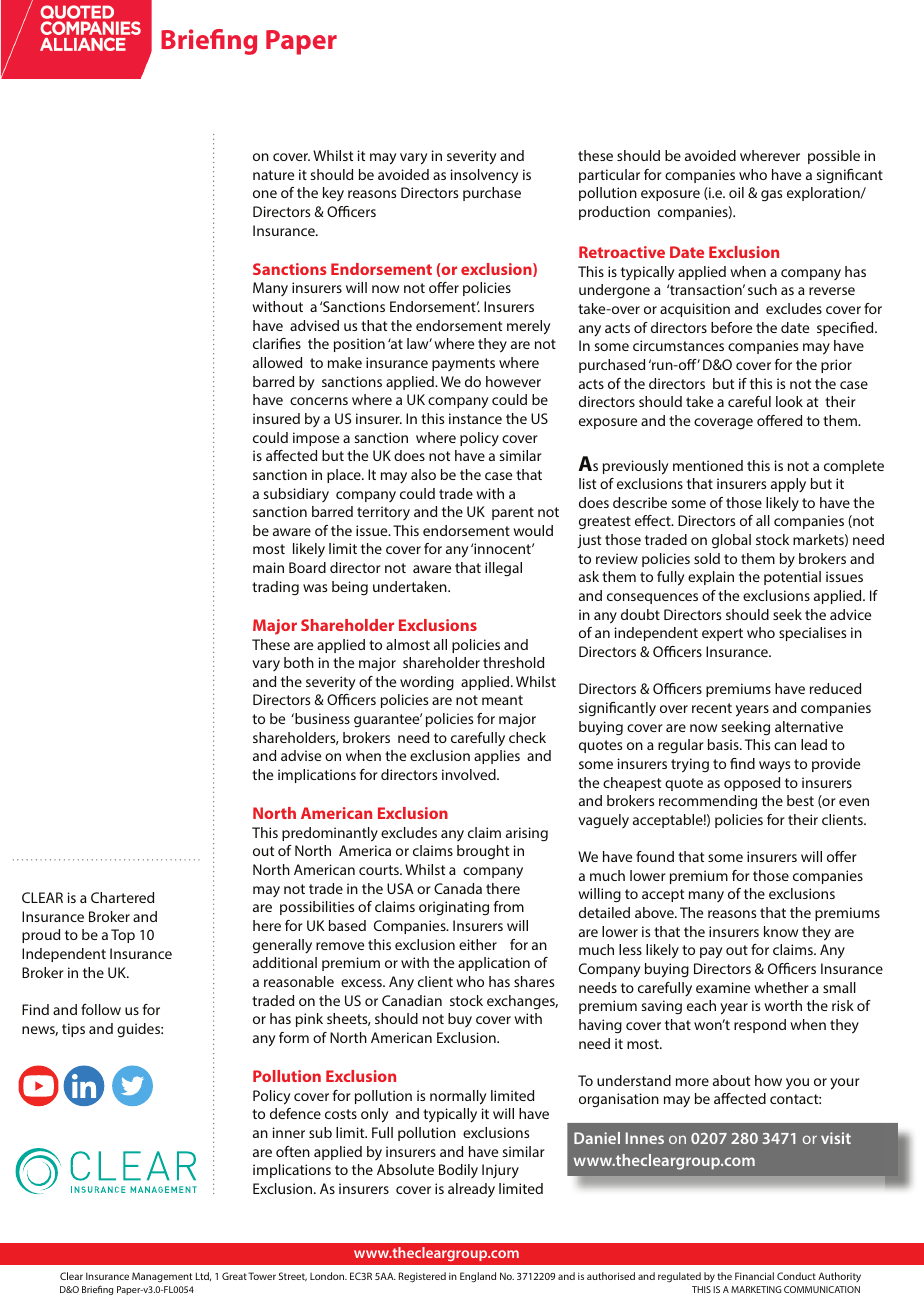  I want to click on Canadian, so click(412, 1000).
